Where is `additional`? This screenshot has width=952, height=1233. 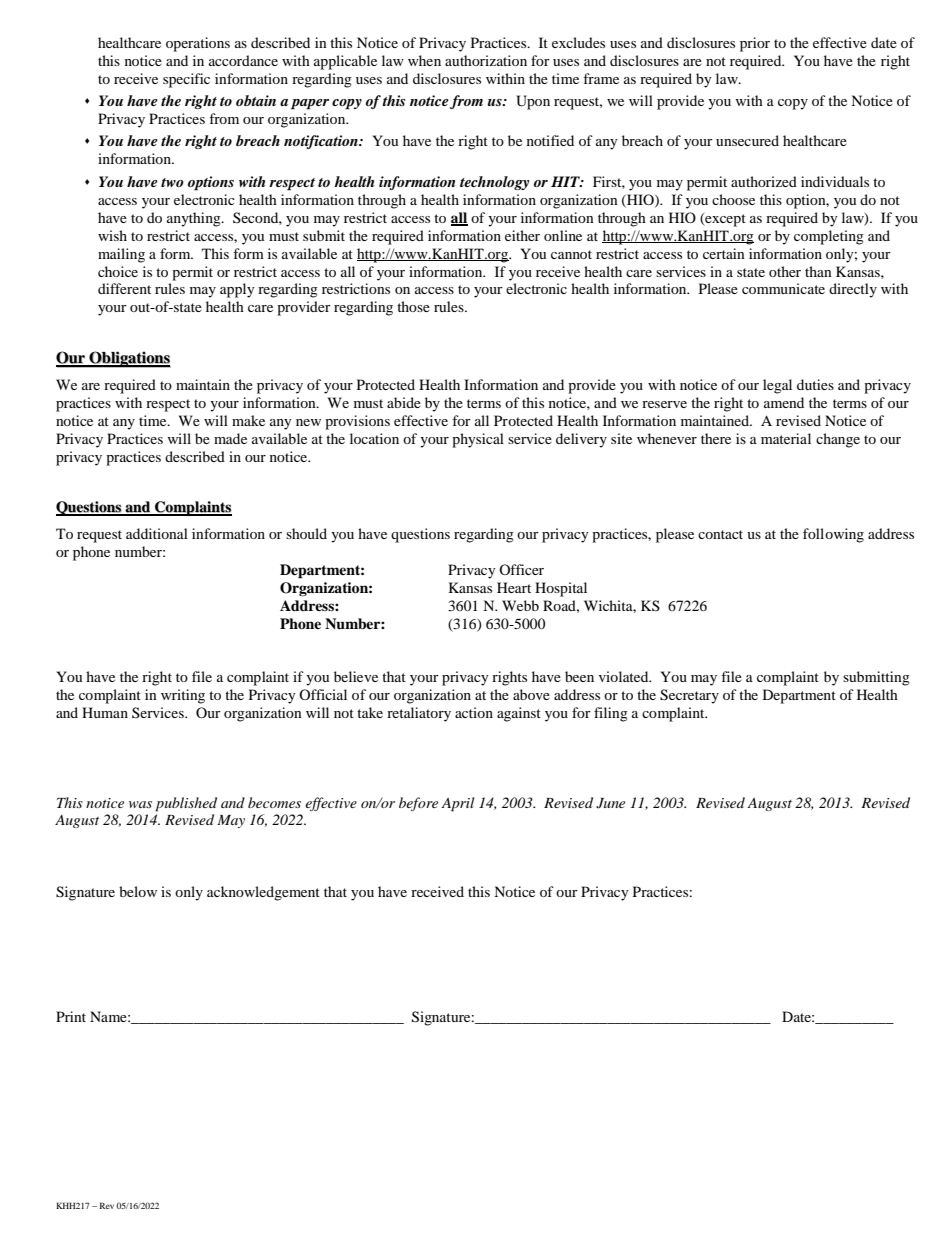
additional is located at coordinates (157, 533).
